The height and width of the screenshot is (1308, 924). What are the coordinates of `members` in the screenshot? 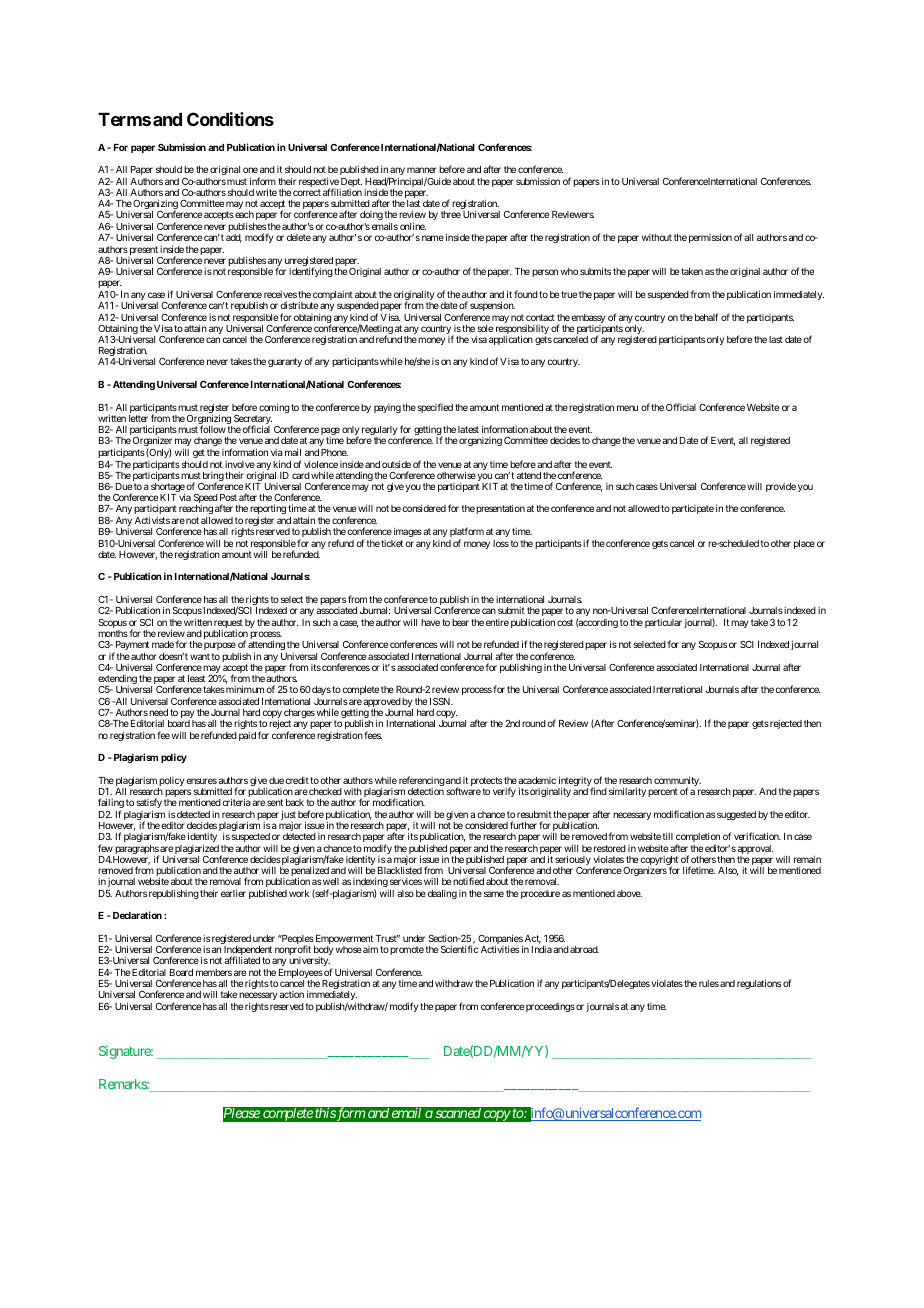 It's located at (214, 972).
